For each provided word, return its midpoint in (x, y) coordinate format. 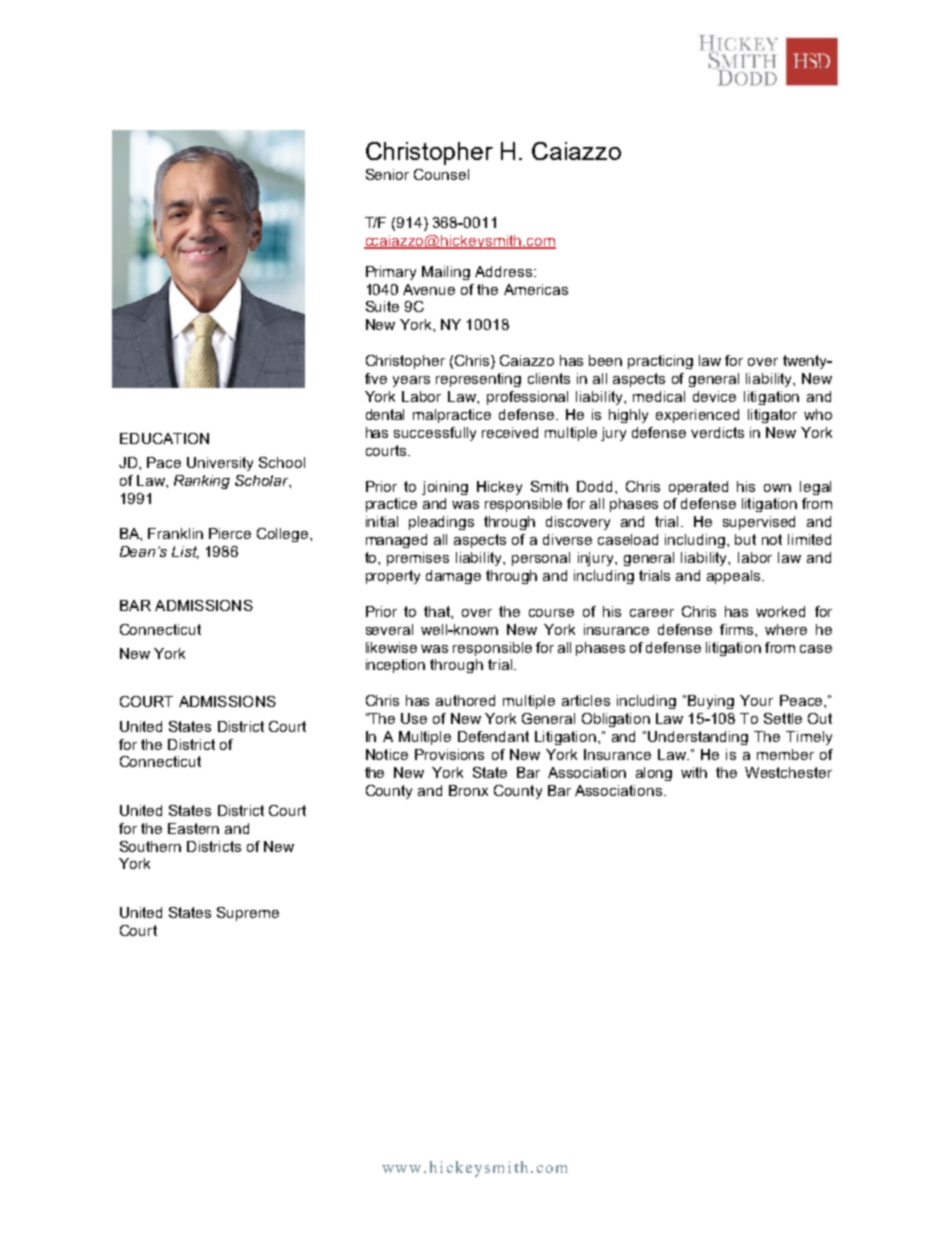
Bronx (468, 790)
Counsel (441, 174)
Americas (536, 289)
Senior (387, 174)
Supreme (248, 914)
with (694, 772)
